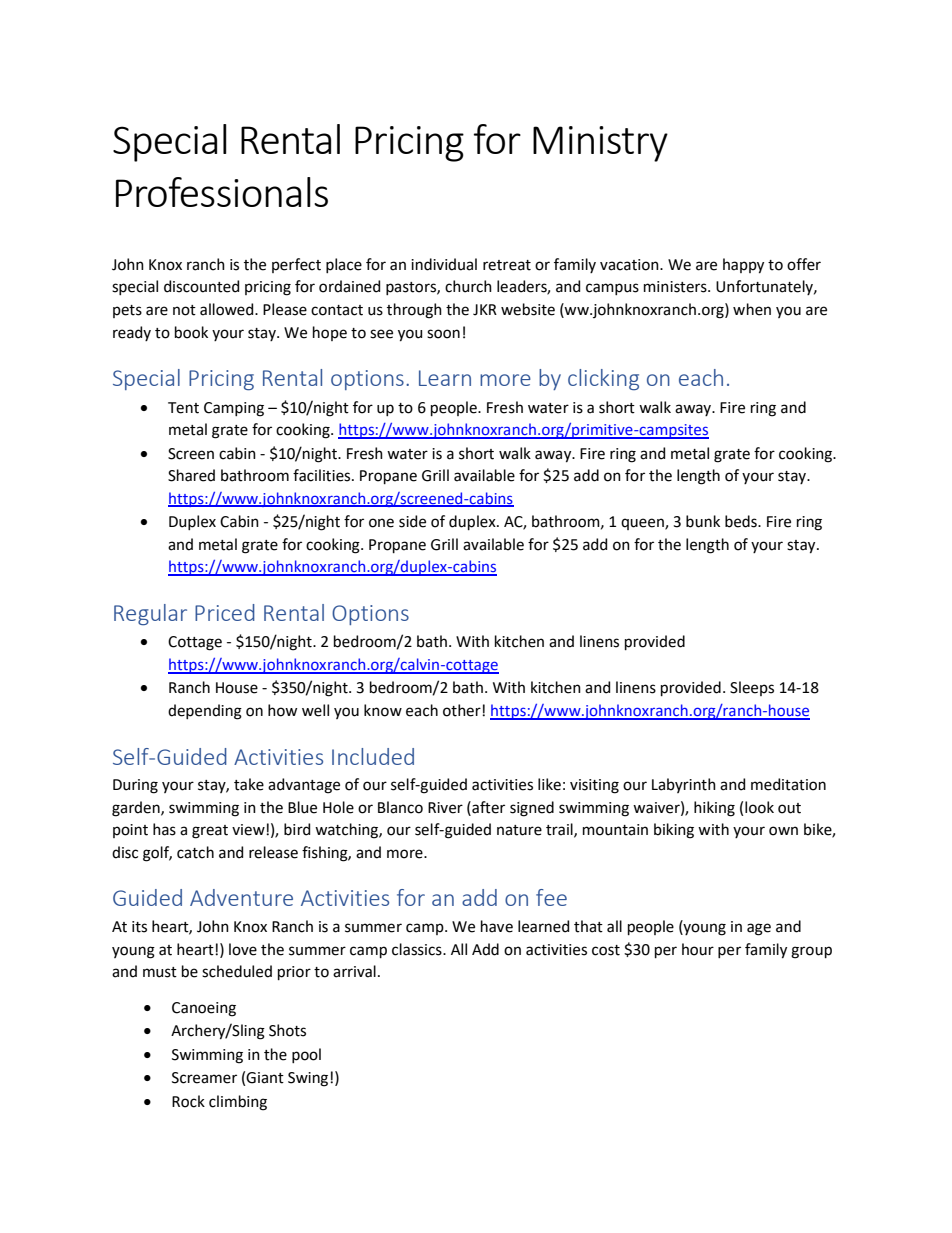 The width and height of the screenshot is (952, 1233). What do you see at coordinates (222, 192) in the screenshot?
I see `Professionals` at bounding box center [222, 192].
